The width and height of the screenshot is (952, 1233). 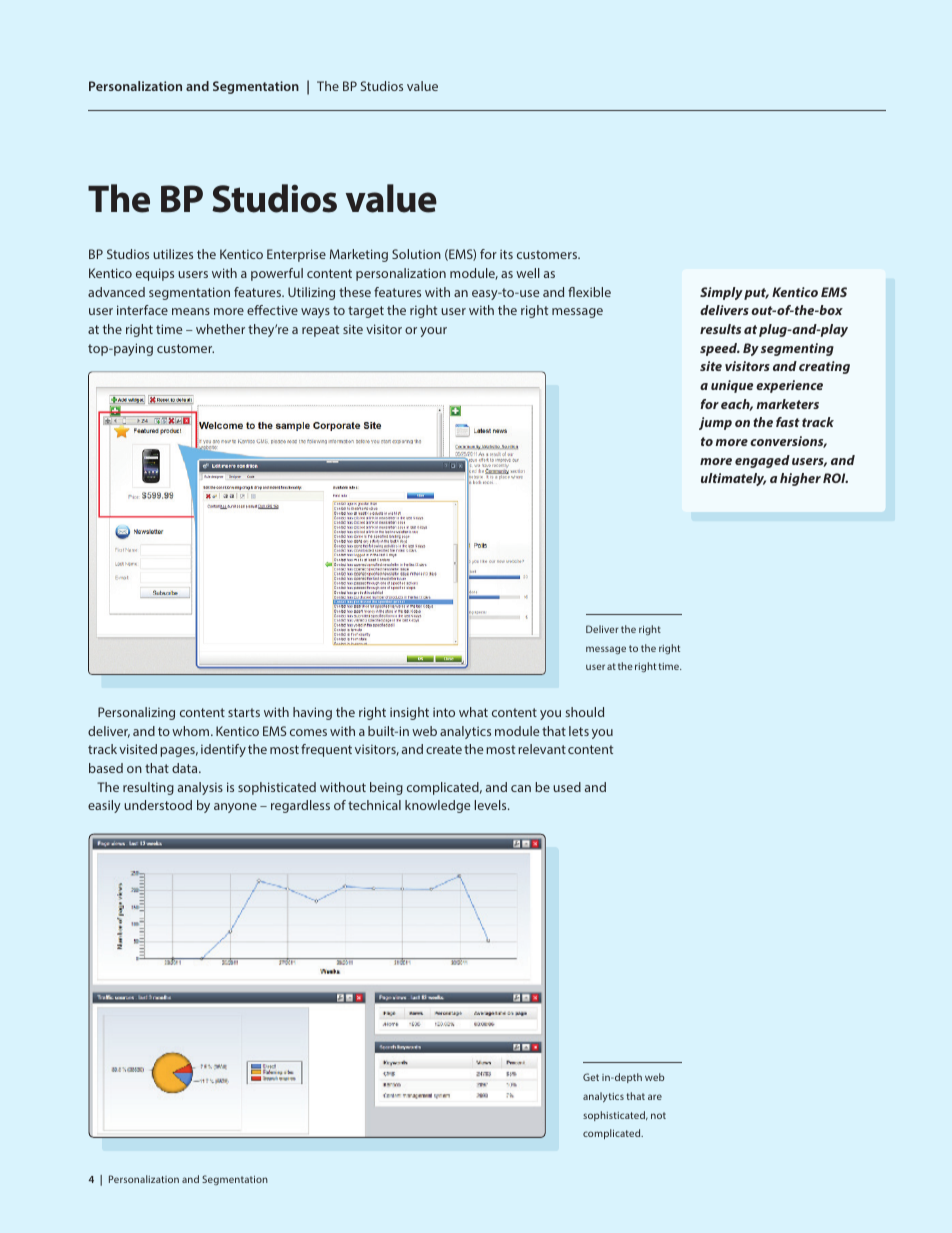 I want to click on should, so click(x=584, y=712).
